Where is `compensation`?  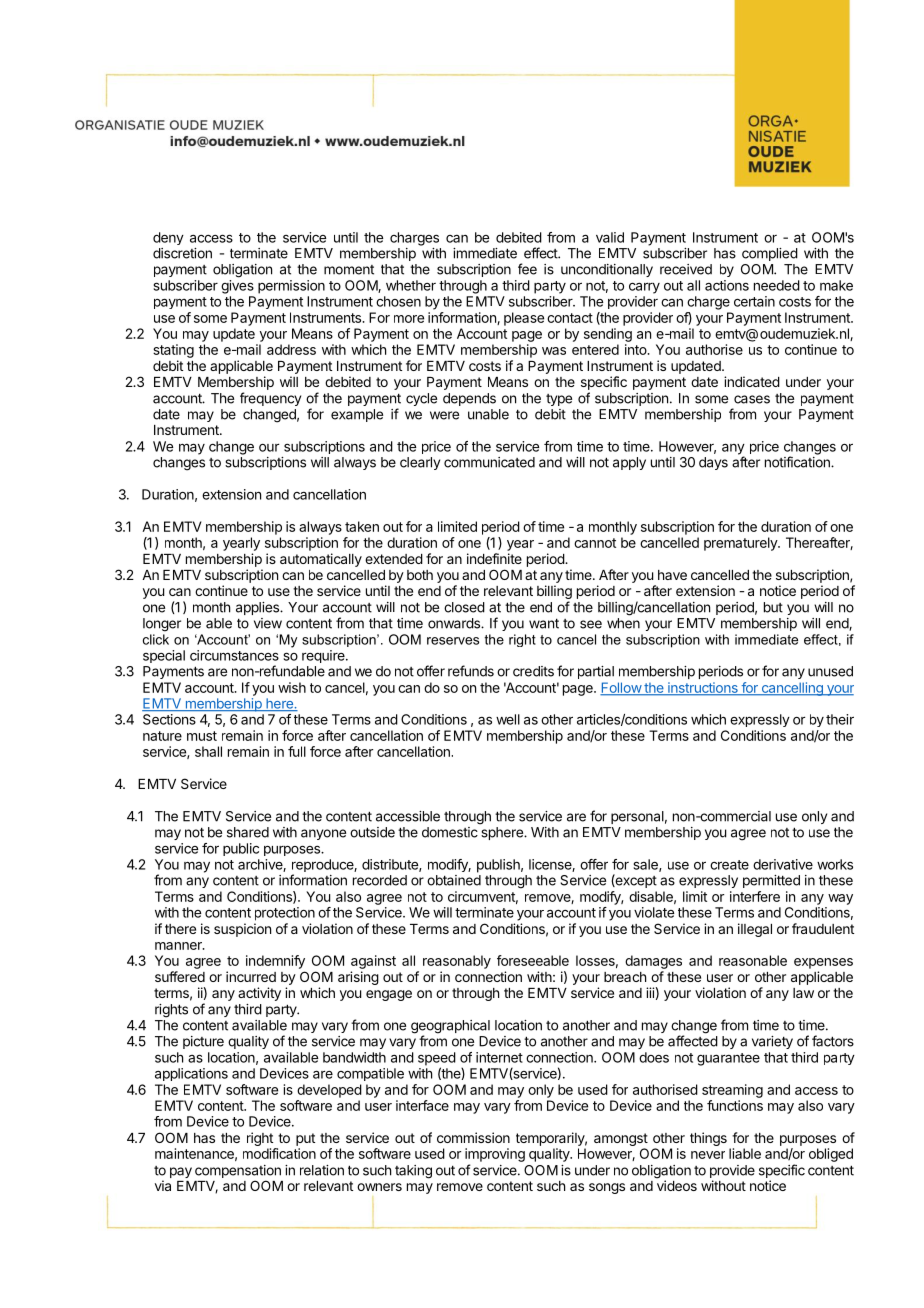
compensation is located at coordinates (238, 1171).
